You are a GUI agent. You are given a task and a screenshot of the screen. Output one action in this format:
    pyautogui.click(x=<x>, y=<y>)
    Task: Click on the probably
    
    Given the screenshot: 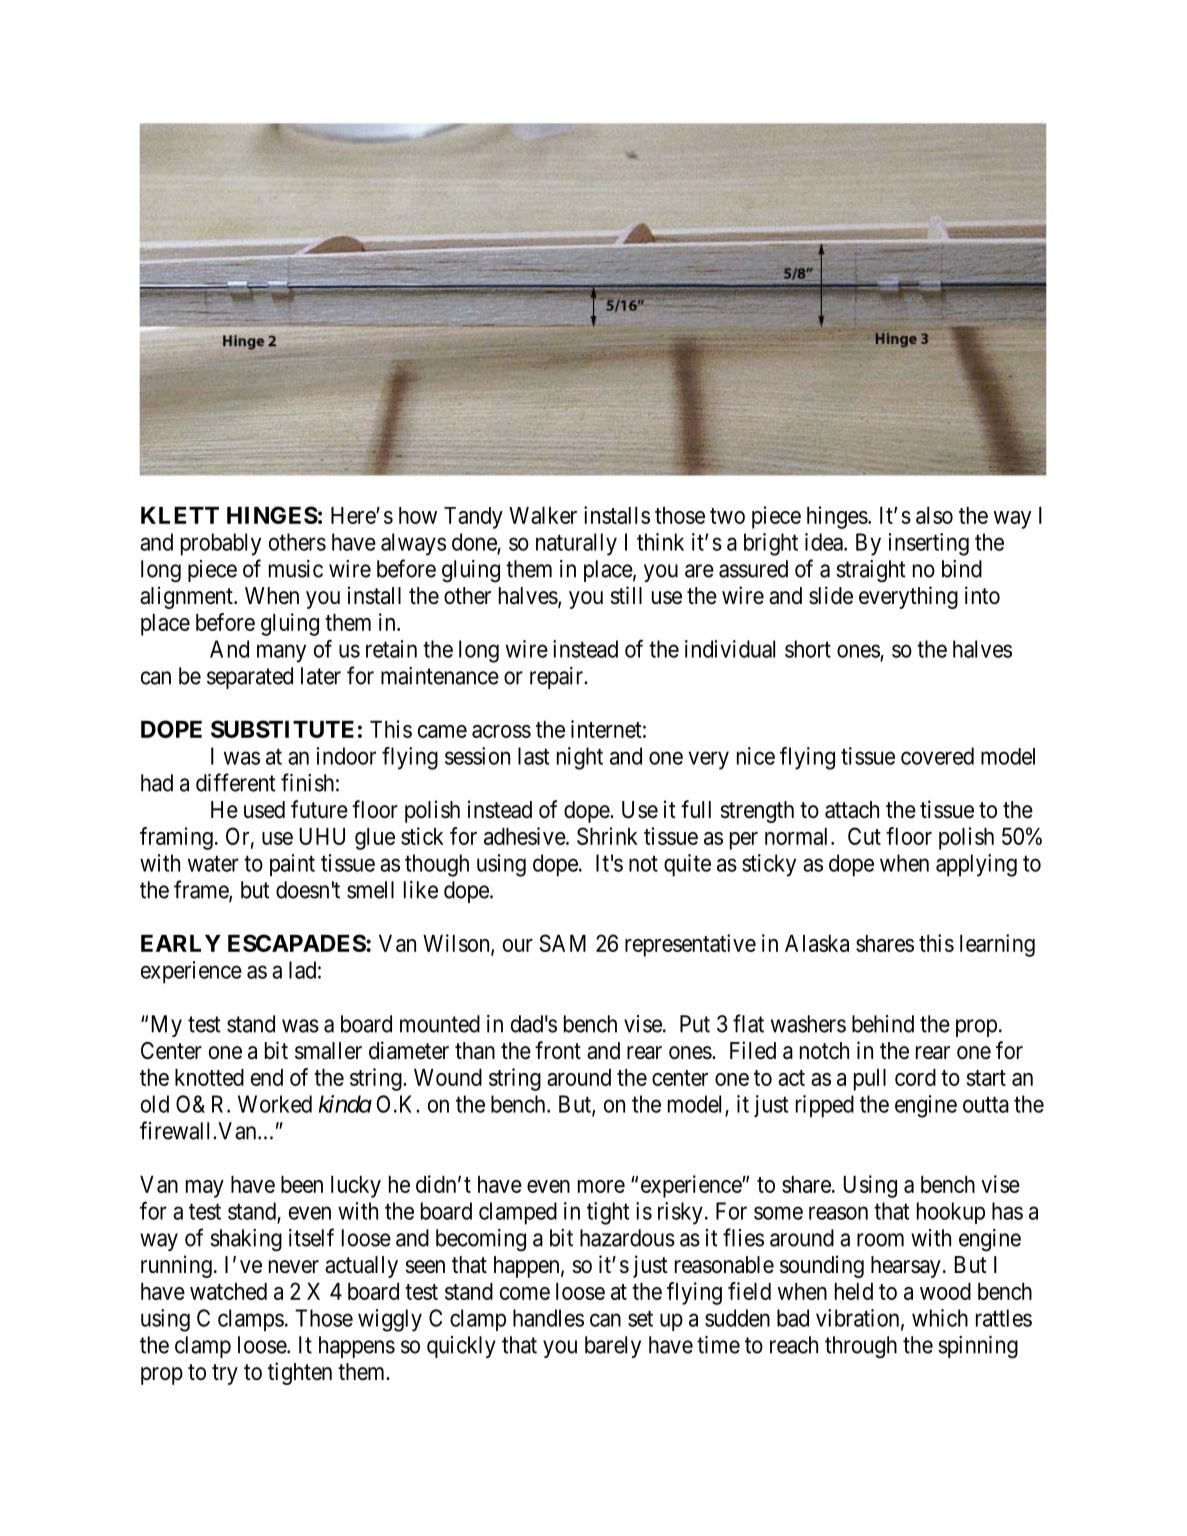 What is the action you would take?
    pyautogui.click(x=221, y=544)
